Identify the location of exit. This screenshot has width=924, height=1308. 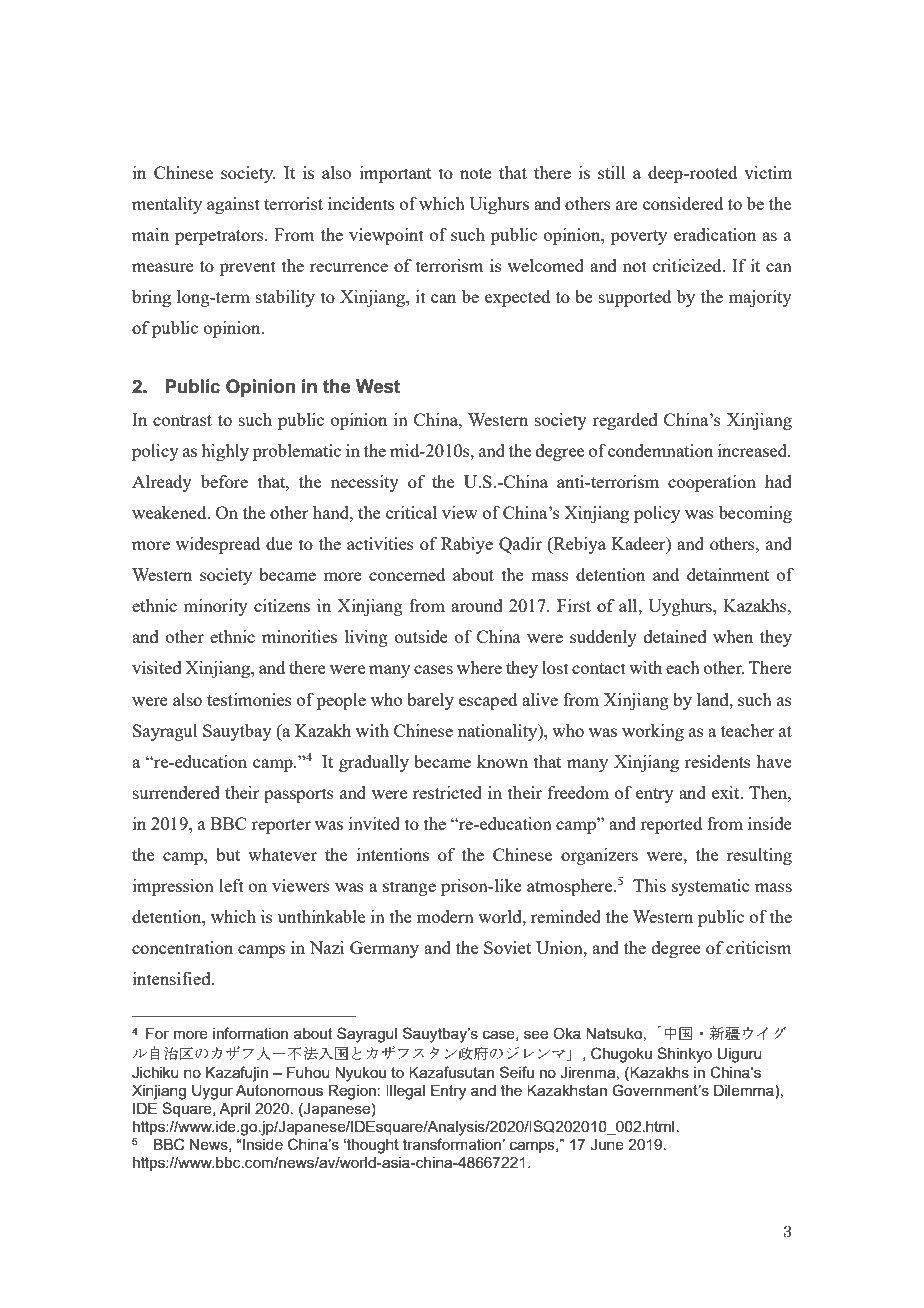
(727, 792).
